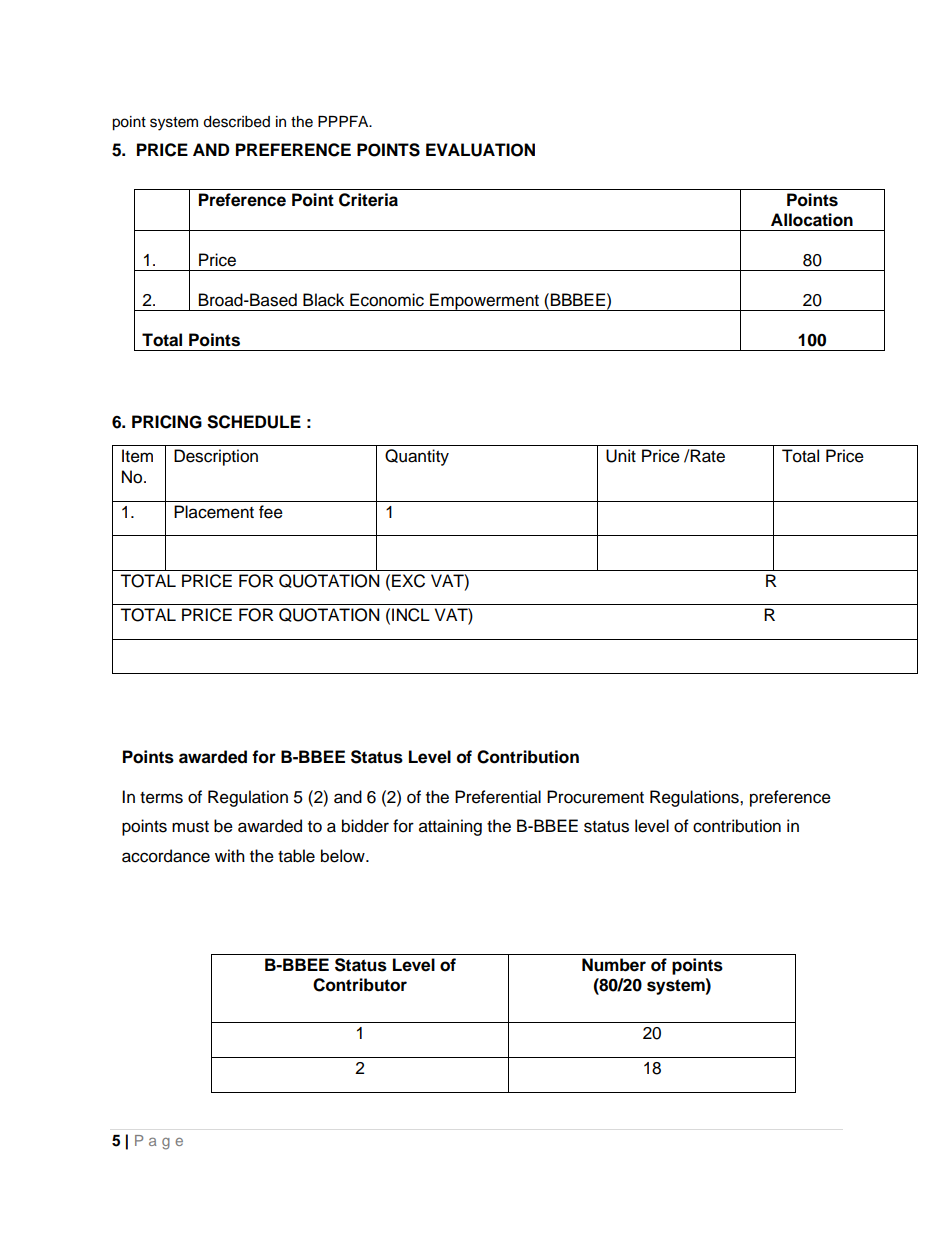  Describe the element at coordinates (360, 985) in the screenshot. I see `Contributor` at that location.
